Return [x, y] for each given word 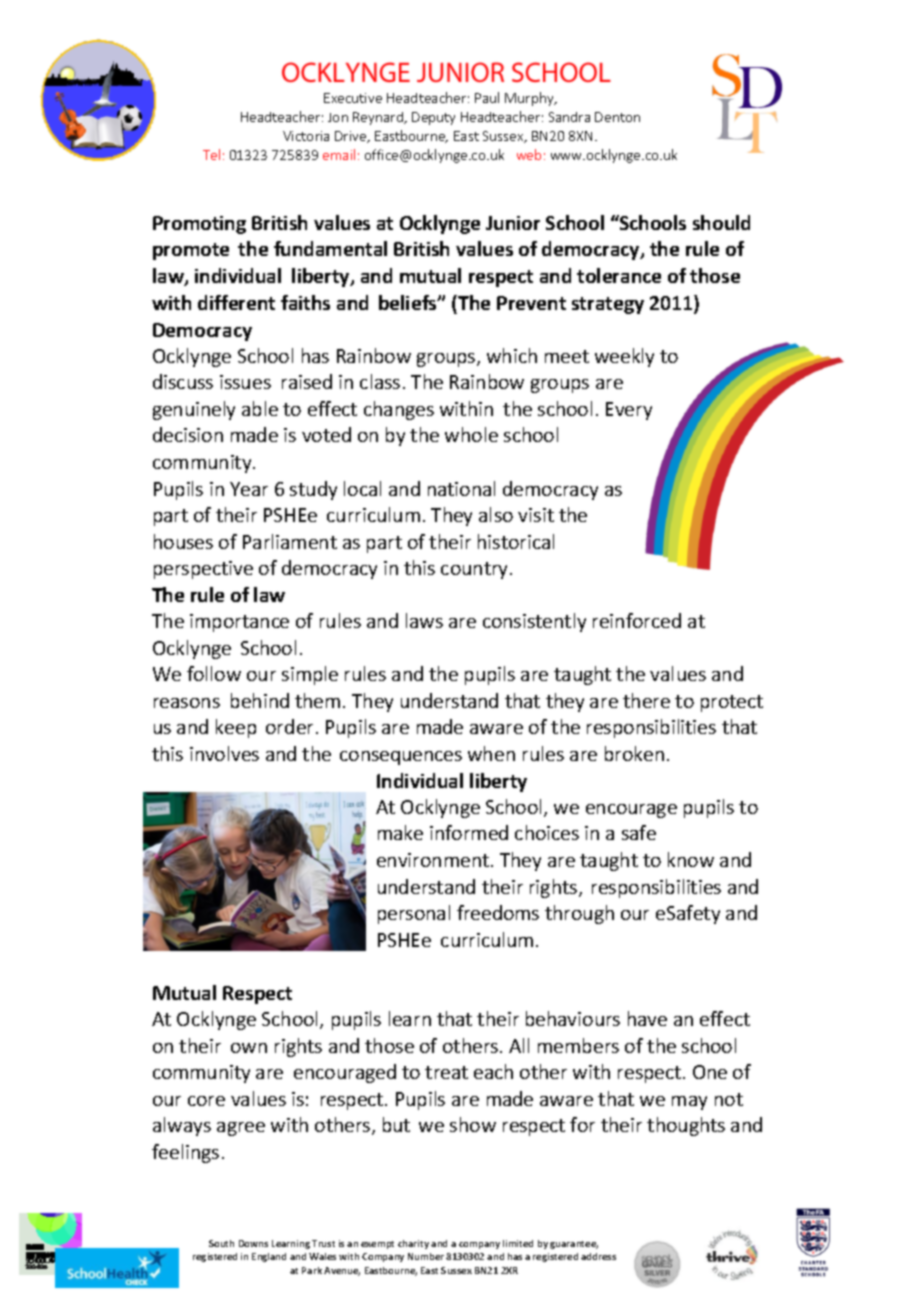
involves [224, 753]
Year [249, 489]
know [691, 859]
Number [426, 1256]
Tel [211, 154]
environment [434, 860]
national [461, 488]
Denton [617, 117]
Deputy [433, 118]
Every [629, 411]
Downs [253, 1243]
